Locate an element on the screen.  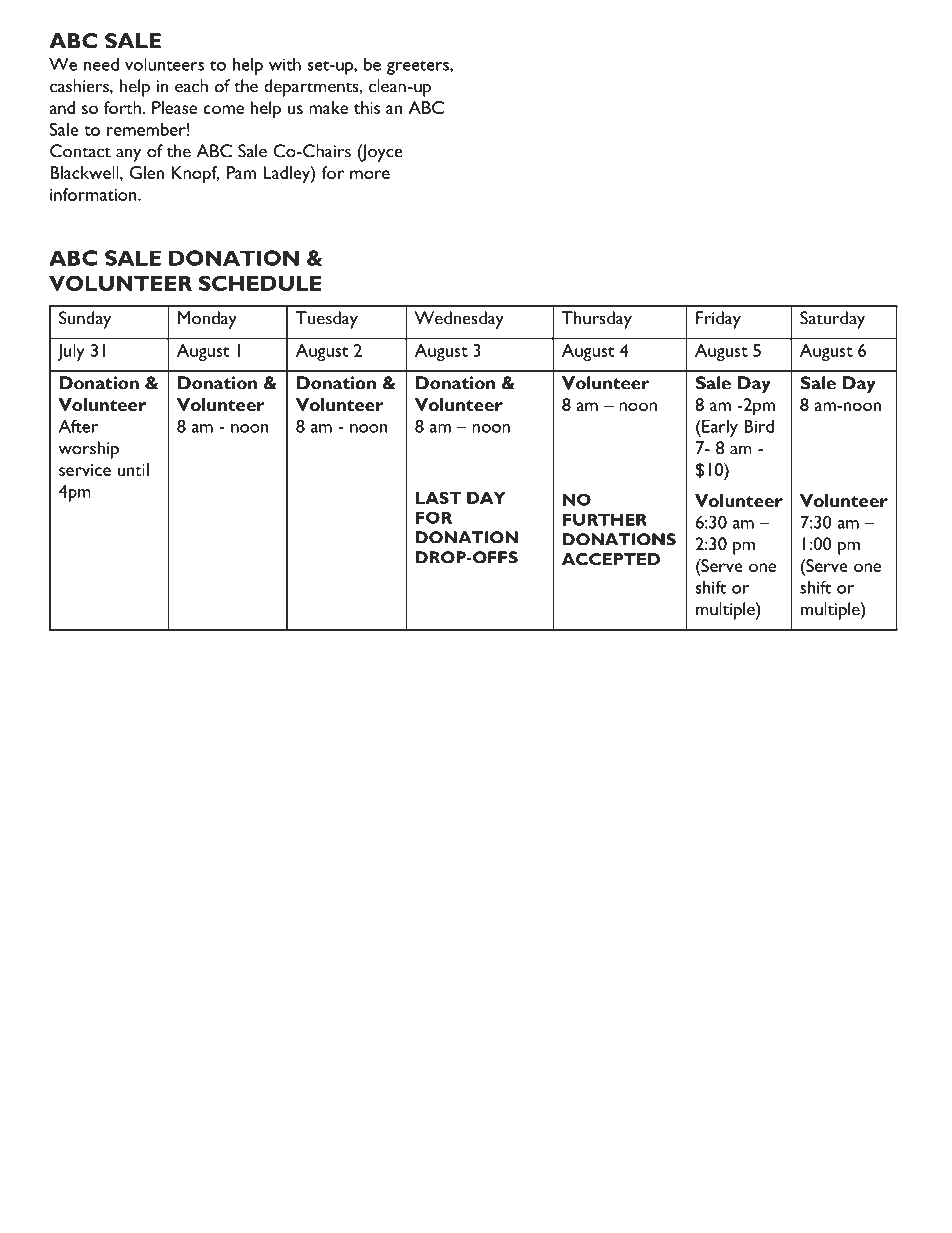
information is located at coordinates (94, 194).
